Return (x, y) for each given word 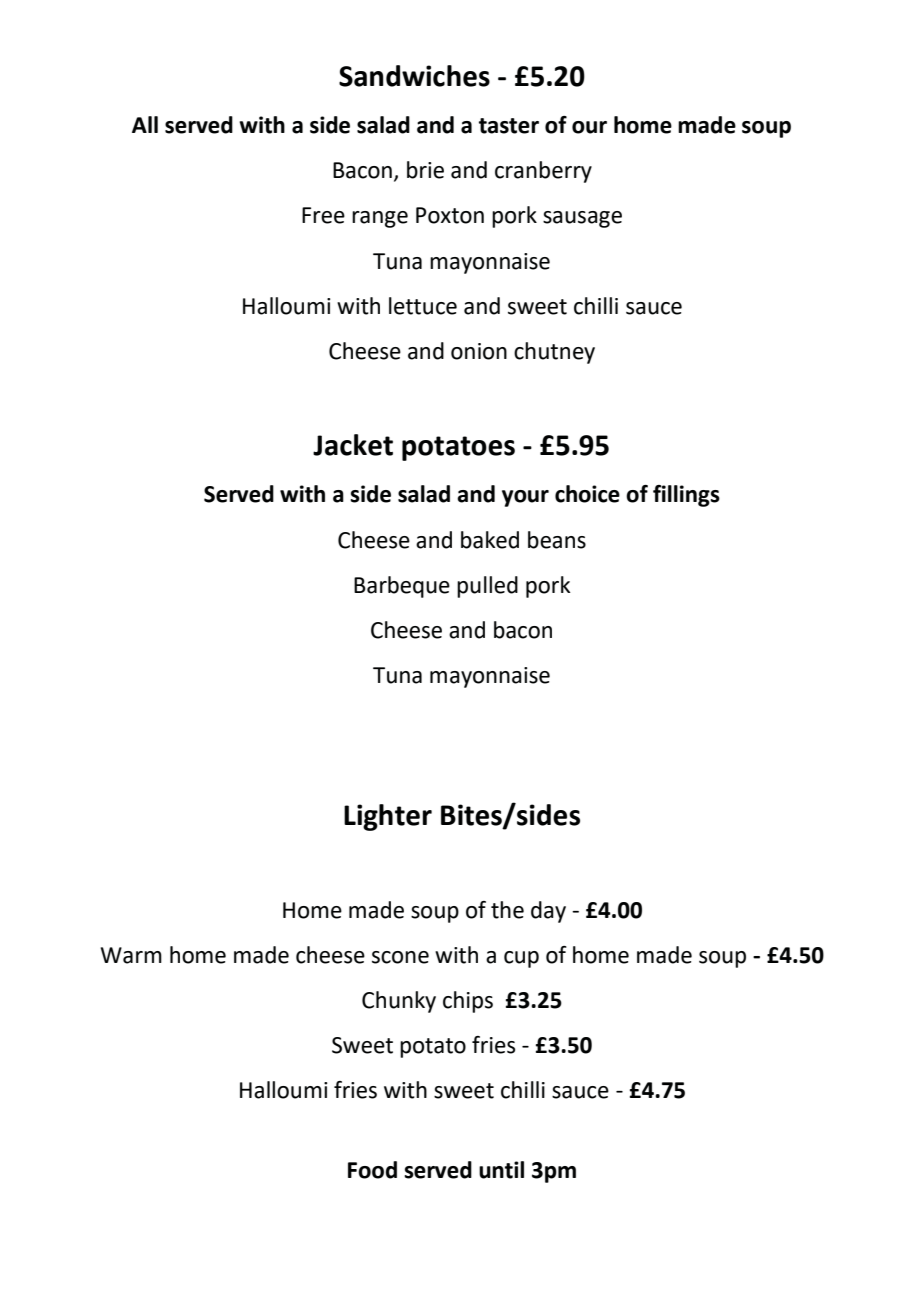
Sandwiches (414, 76)
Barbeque (402, 587)
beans (557, 540)
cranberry (543, 172)
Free (323, 215)
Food (372, 1170)
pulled (487, 587)
